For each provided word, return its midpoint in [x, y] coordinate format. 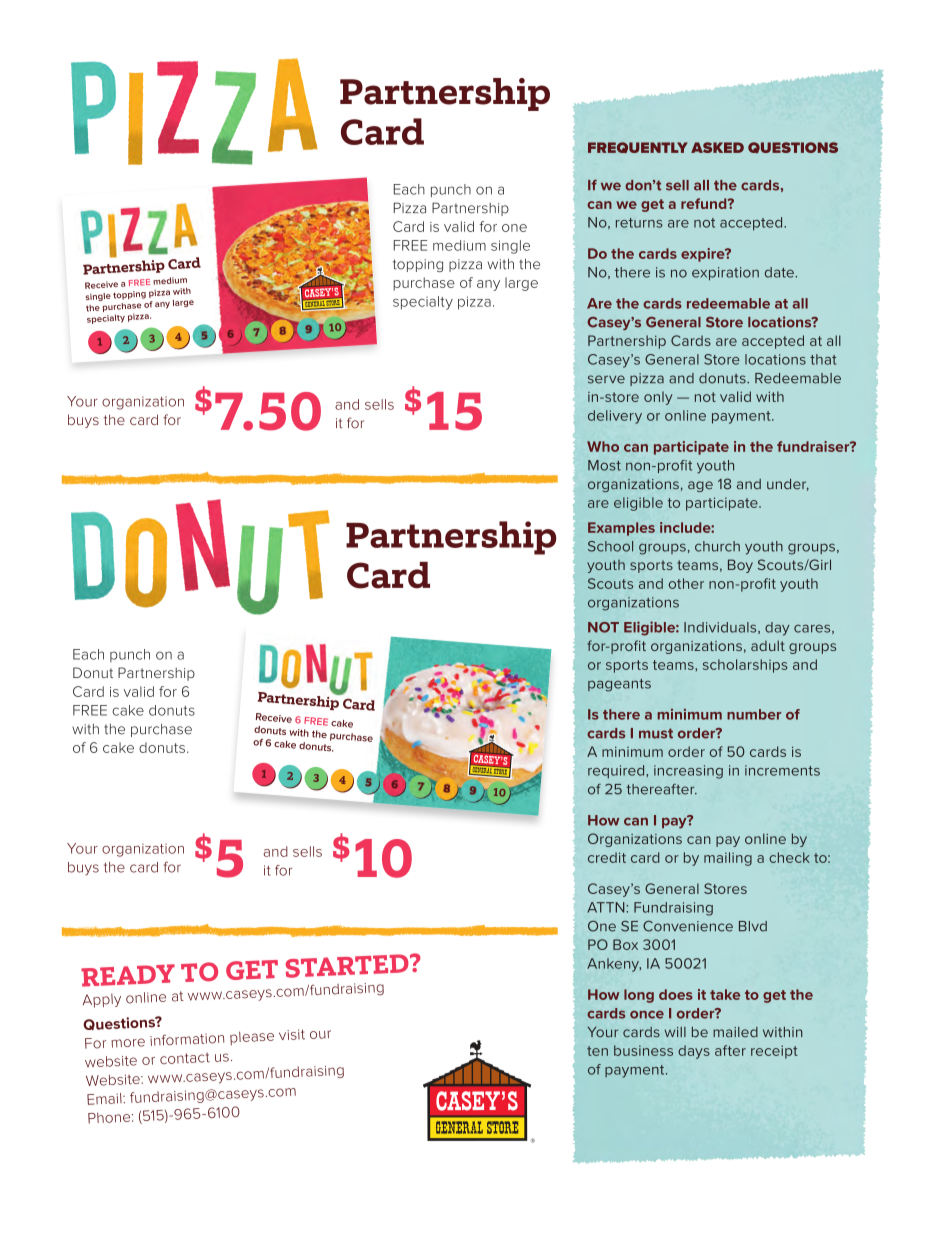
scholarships [745, 666]
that [823, 359]
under [788, 485]
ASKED [717, 147]
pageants [619, 685]
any [488, 285]
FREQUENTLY [638, 148]
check [789, 857]
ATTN [607, 907]
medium [459, 245]
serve [606, 379]
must [656, 733]
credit [607, 857]
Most [604, 465]
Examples [621, 529]
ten [597, 1051]
